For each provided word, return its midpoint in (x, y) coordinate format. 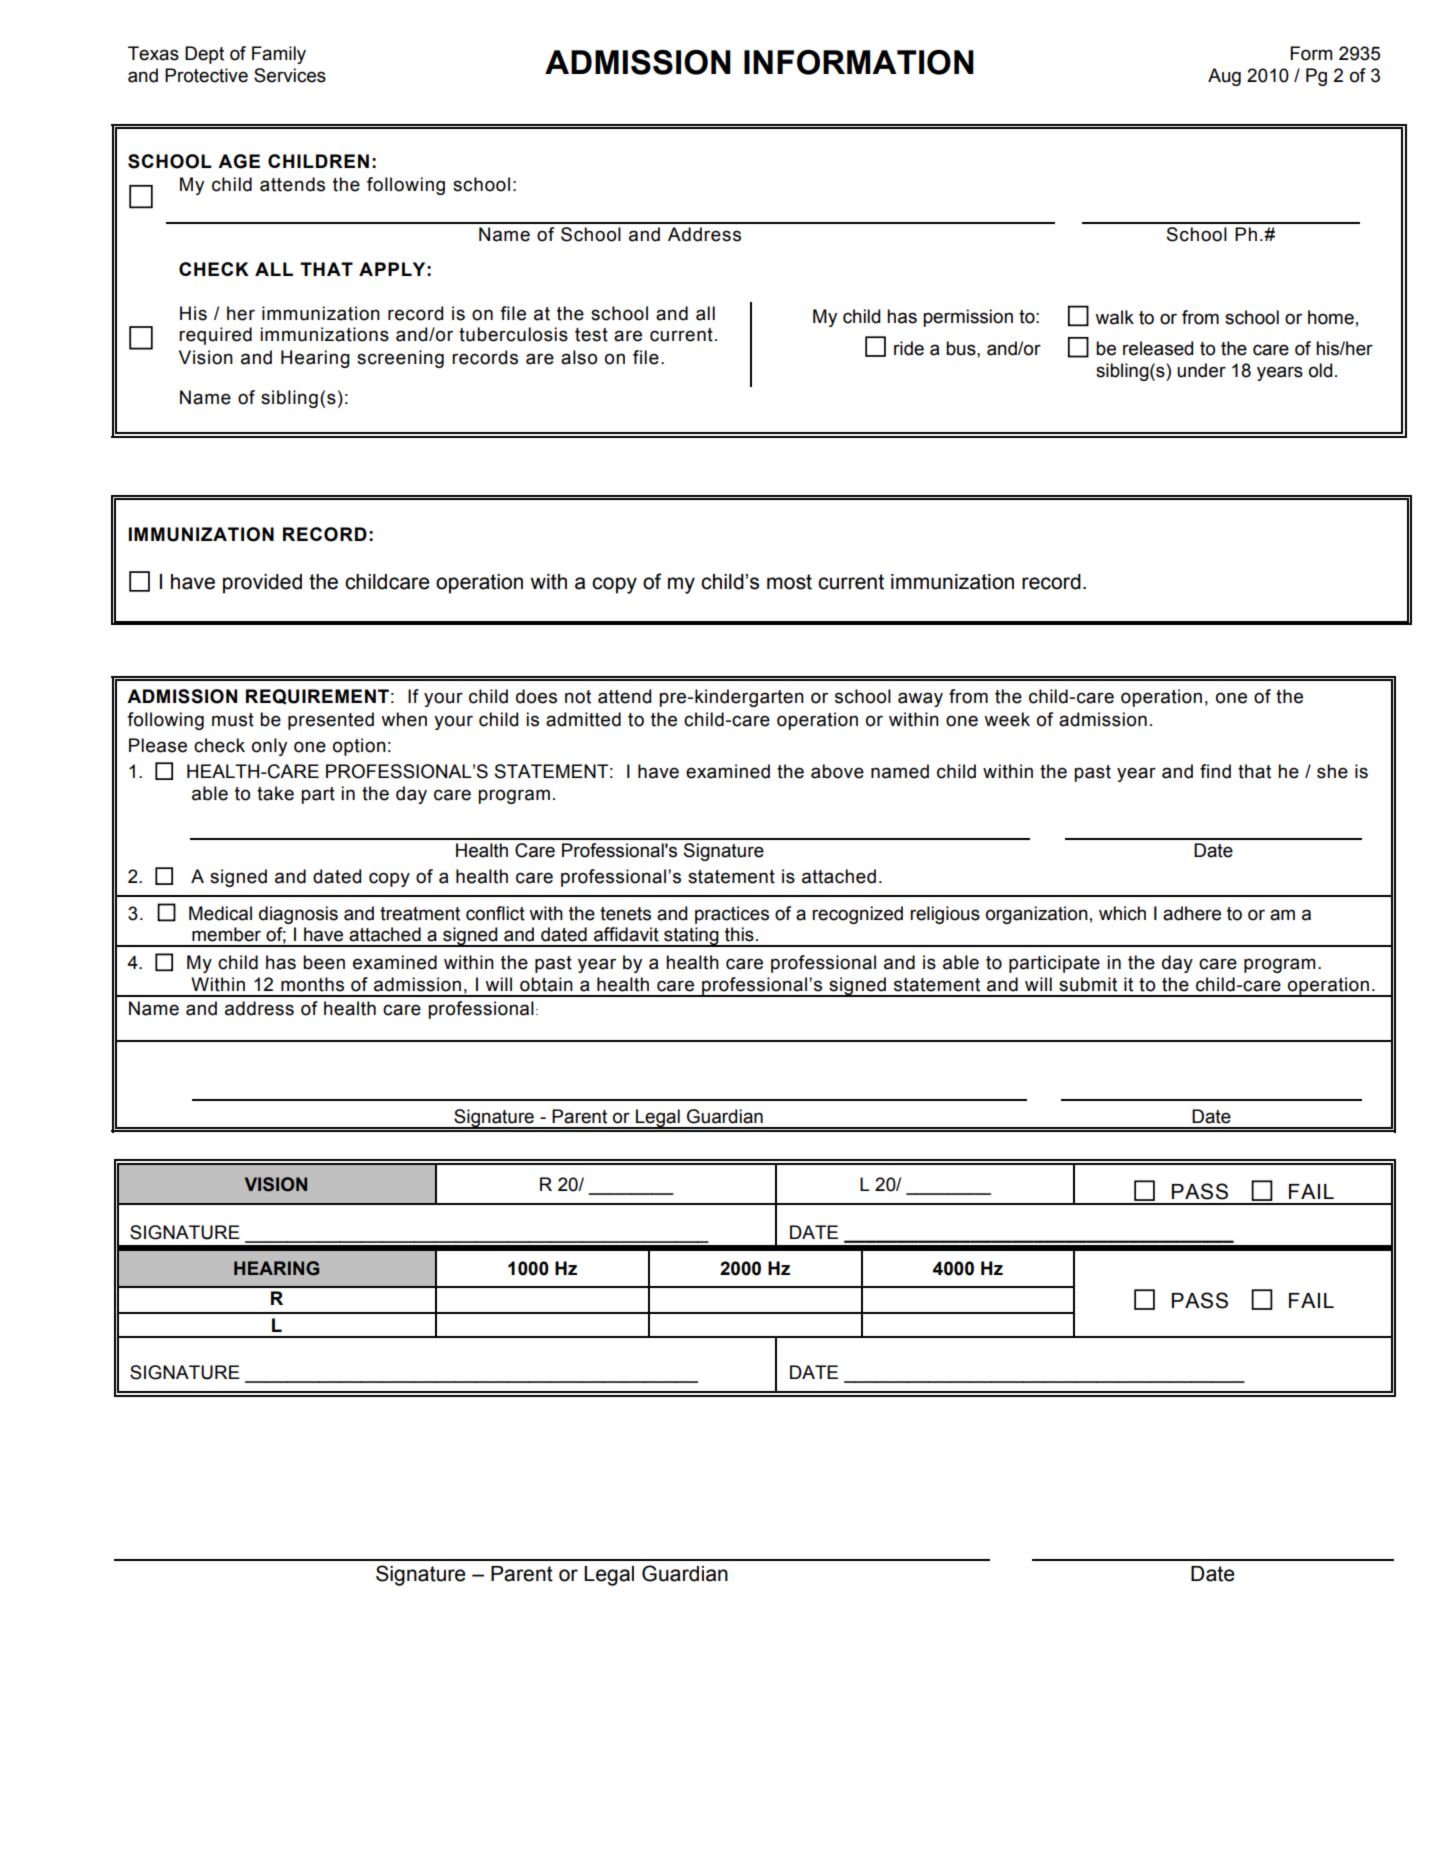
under (1201, 370)
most (789, 582)
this (739, 934)
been (324, 962)
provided (262, 584)
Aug (1224, 77)
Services (290, 75)
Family (279, 55)
